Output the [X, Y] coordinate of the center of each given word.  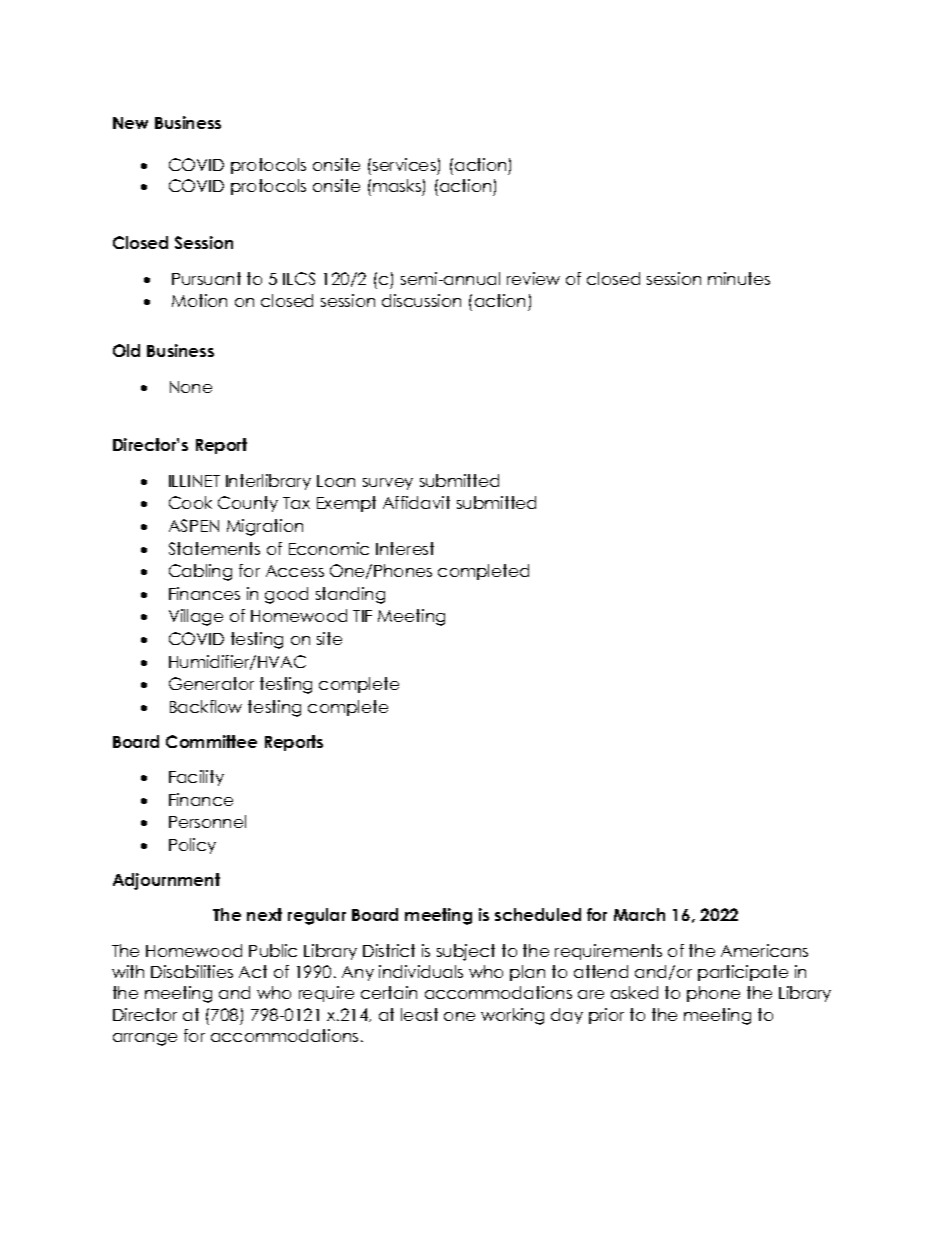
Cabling [200, 572]
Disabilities [192, 971]
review [533, 278]
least [419, 1014]
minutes [739, 278]
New [130, 123]
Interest [405, 548]
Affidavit [416, 502]
